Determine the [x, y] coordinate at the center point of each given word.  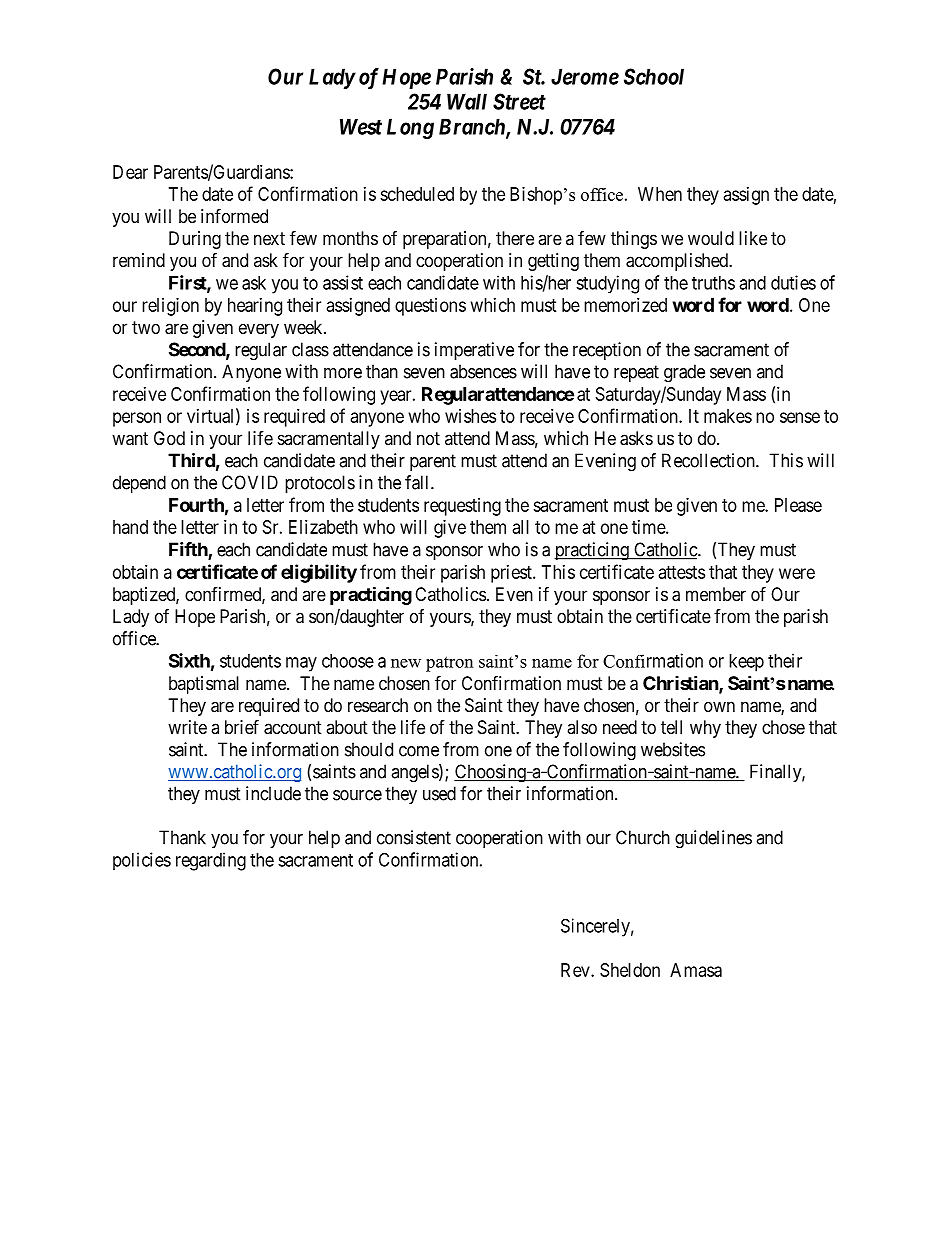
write [187, 727]
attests [682, 572]
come [419, 751]
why [705, 729]
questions [430, 307]
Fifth [189, 550]
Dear [130, 172]
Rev [576, 970]
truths [713, 283]
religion [170, 307]
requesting [462, 507]
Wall [467, 101]
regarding [211, 861]
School [654, 76]
